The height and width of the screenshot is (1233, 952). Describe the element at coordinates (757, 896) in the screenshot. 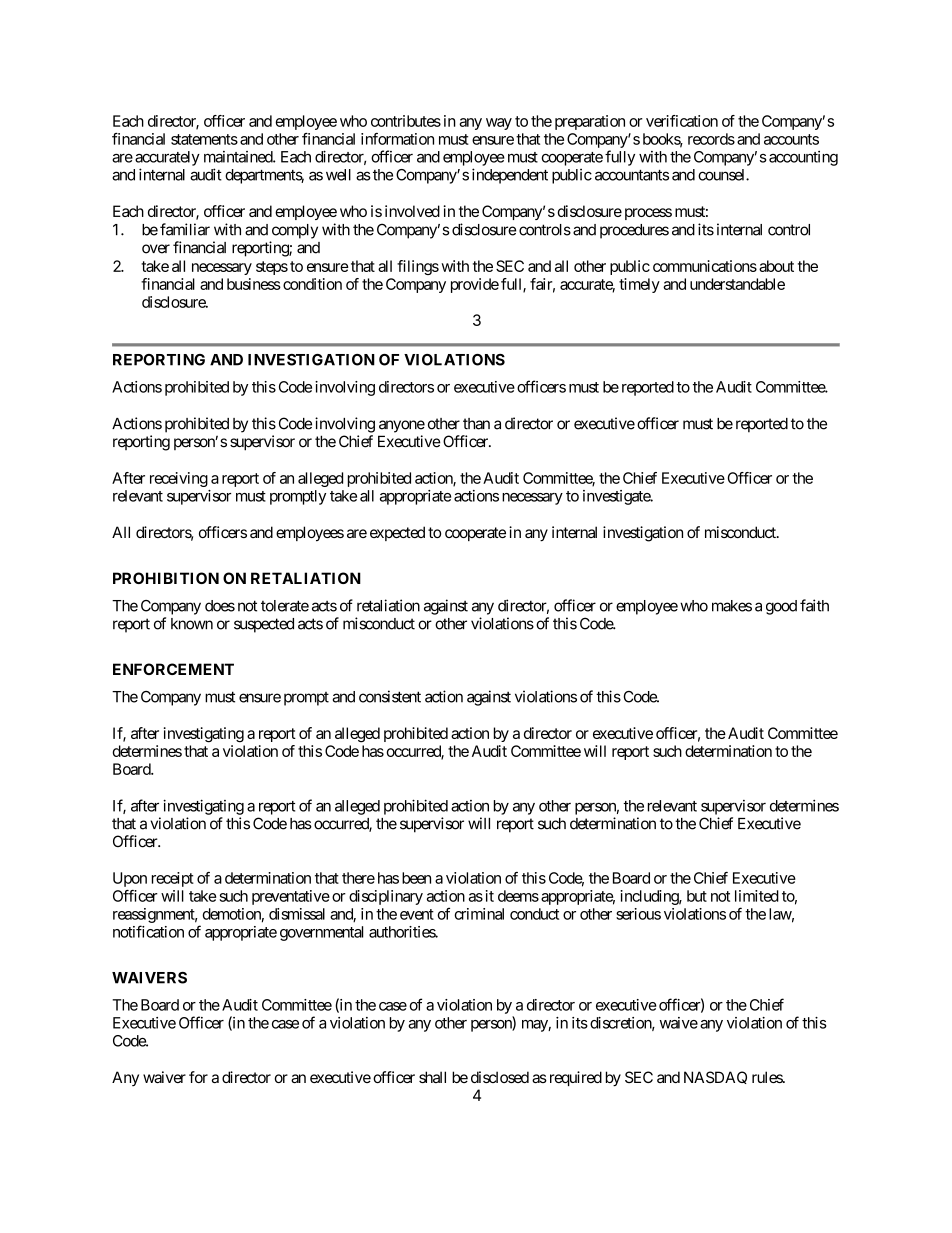

I see `limited` at that location.
